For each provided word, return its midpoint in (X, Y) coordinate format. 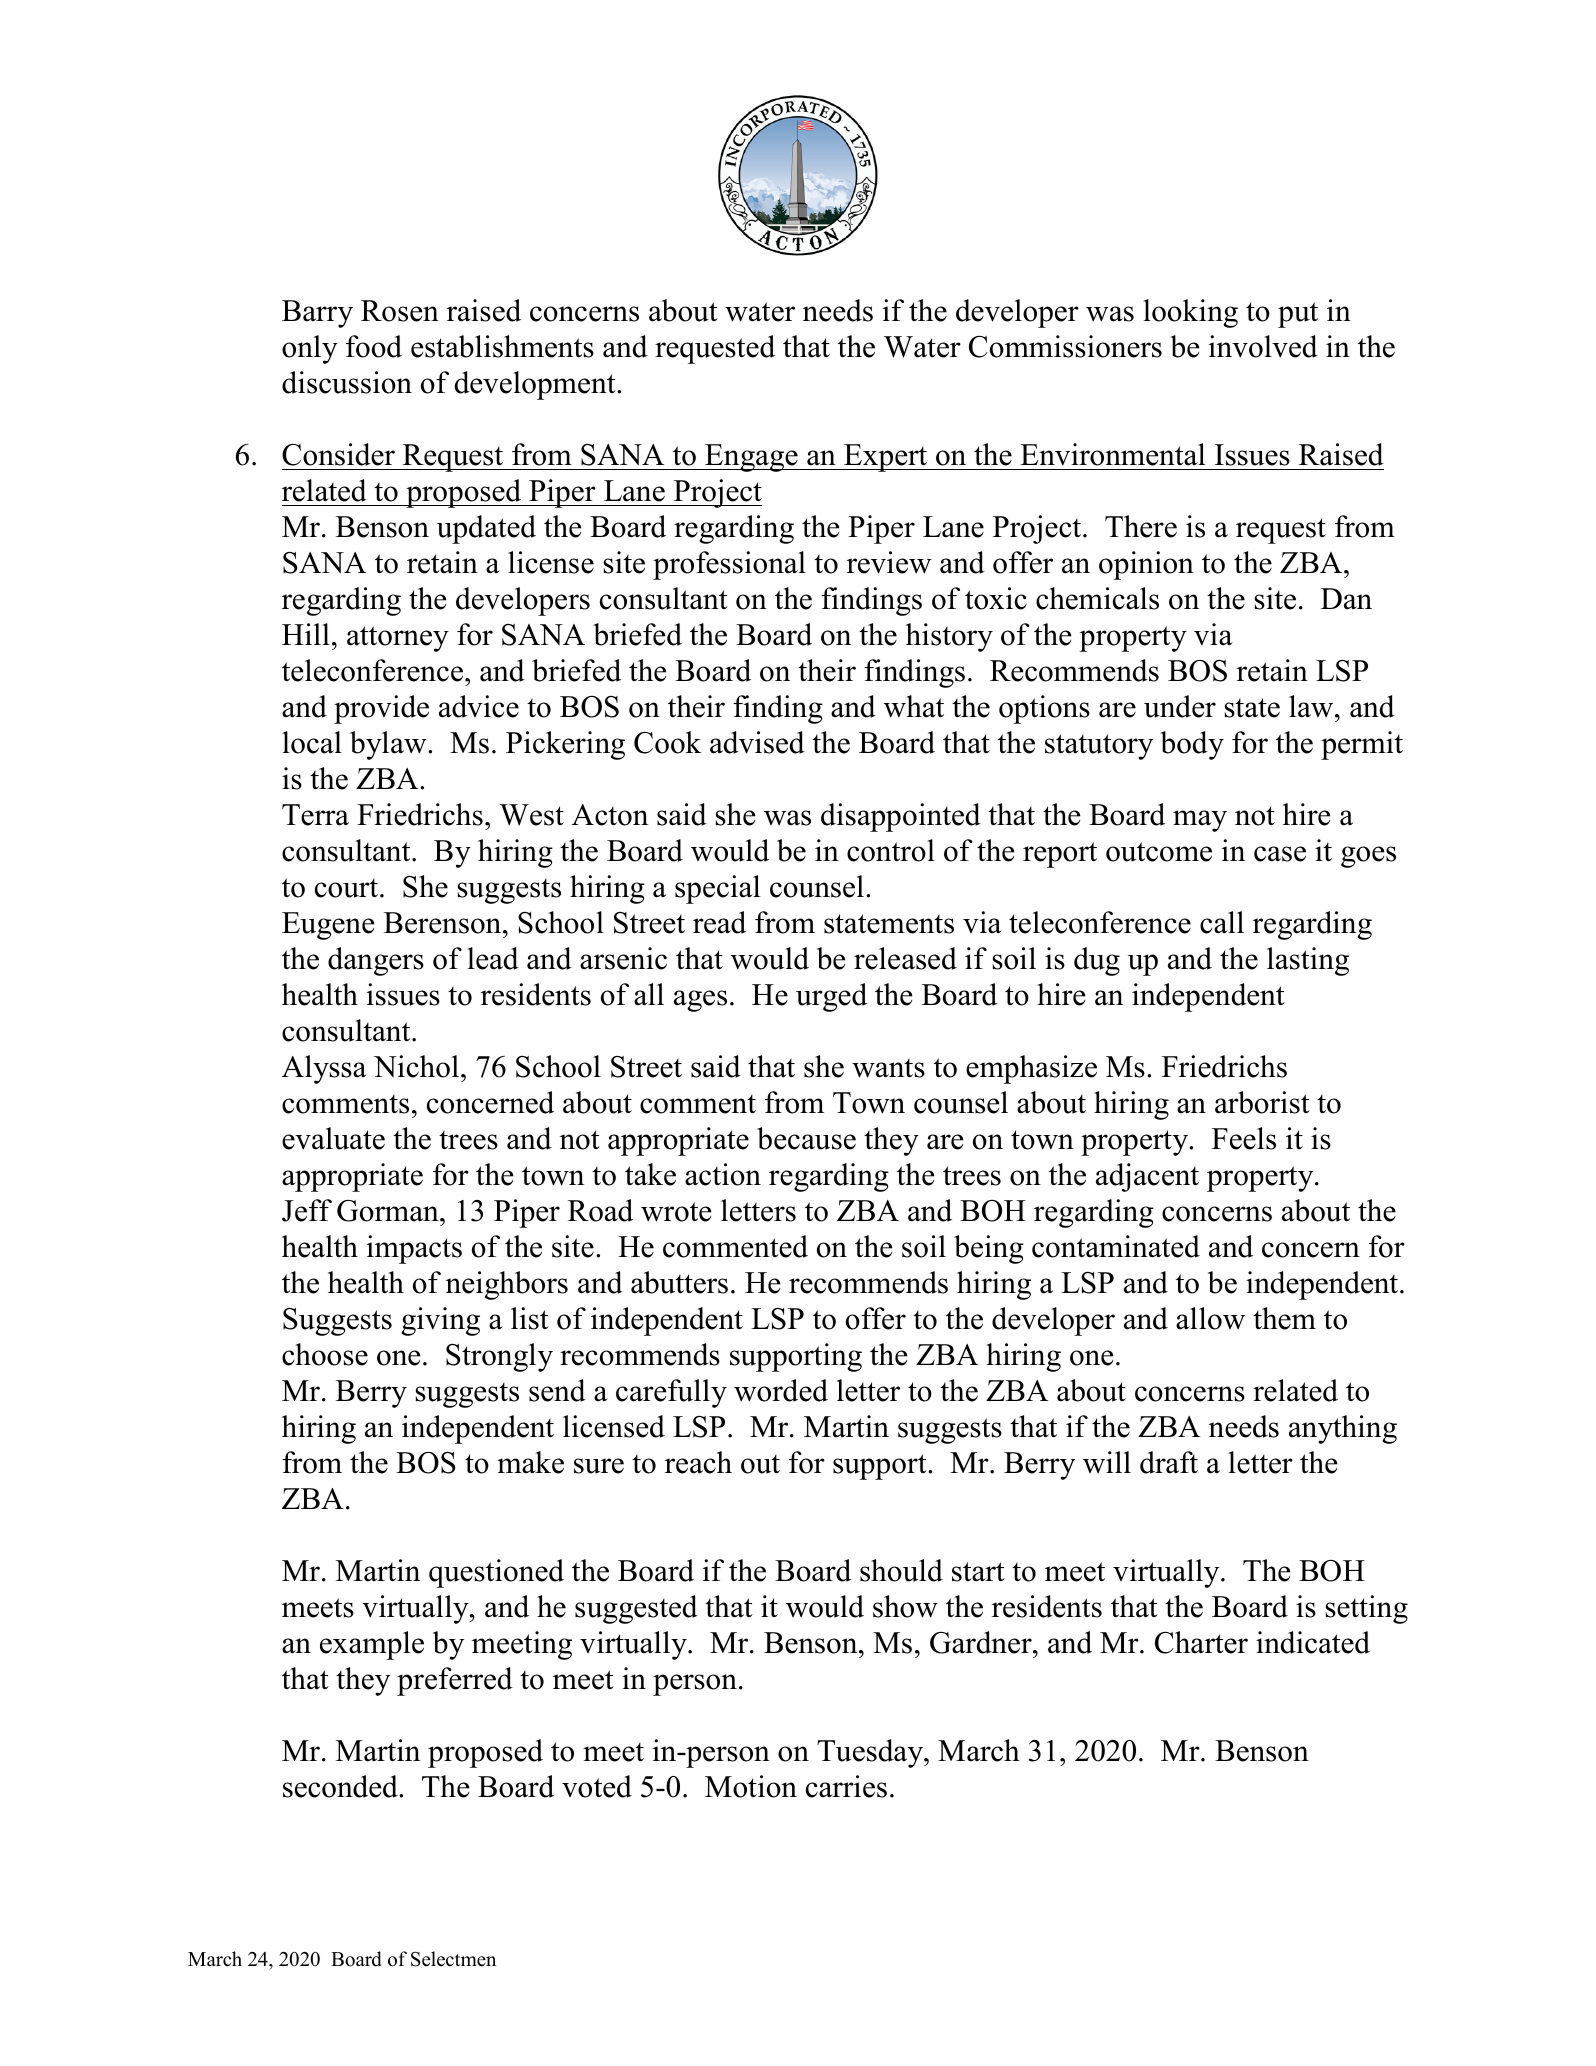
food (374, 346)
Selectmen (453, 1959)
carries (846, 1786)
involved (1263, 346)
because (806, 1138)
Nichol (416, 1066)
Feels (1244, 1138)
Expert (886, 458)
